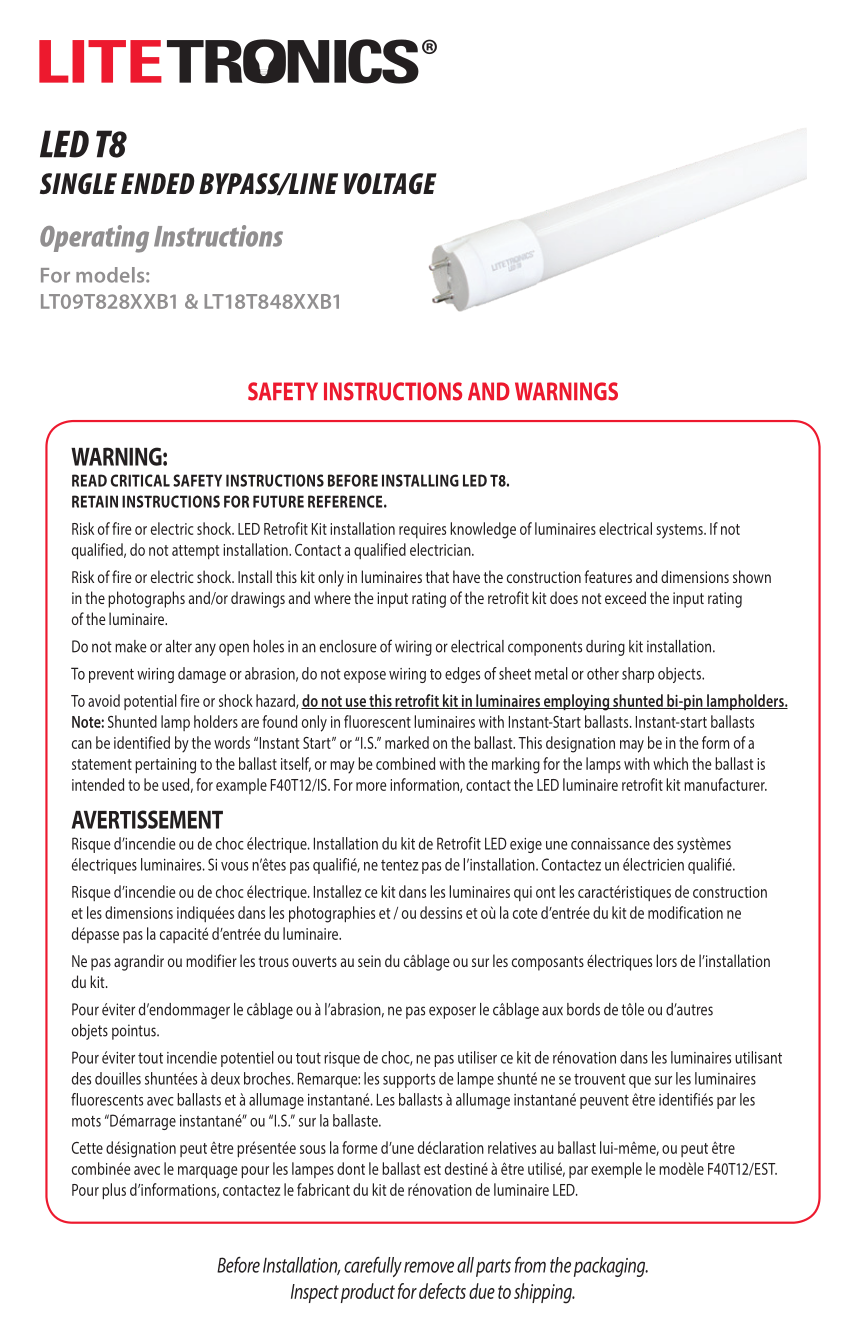 Image resolution: width=866 pixels, height=1338 pixels. Describe the element at coordinates (429, 1267) in the document. I see `remove` at that location.
